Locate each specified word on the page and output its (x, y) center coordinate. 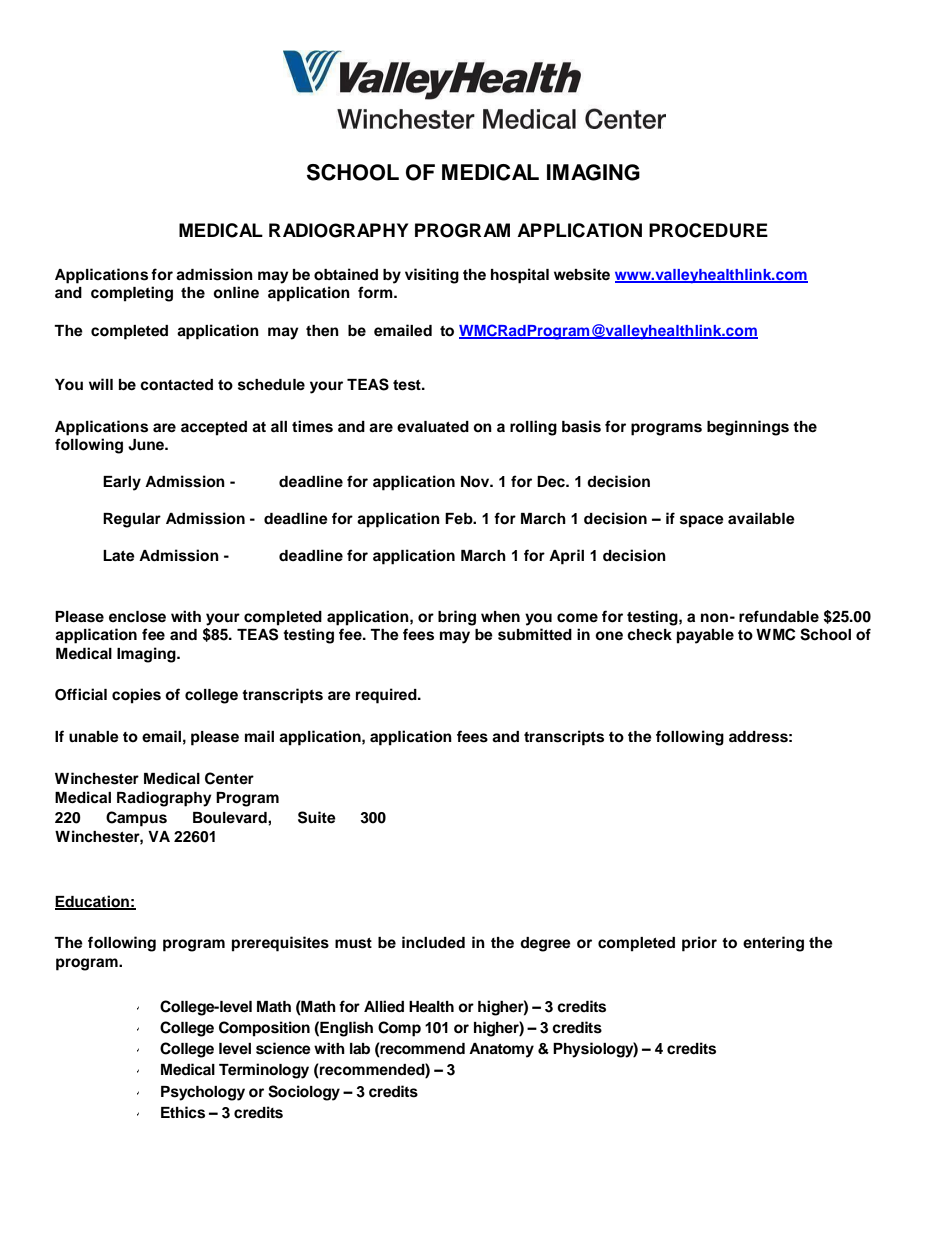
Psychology (203, 1093)
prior (699, 944)
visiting (432, 276)
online (236, 292)
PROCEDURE (708, 230)
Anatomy (501, 1050)
